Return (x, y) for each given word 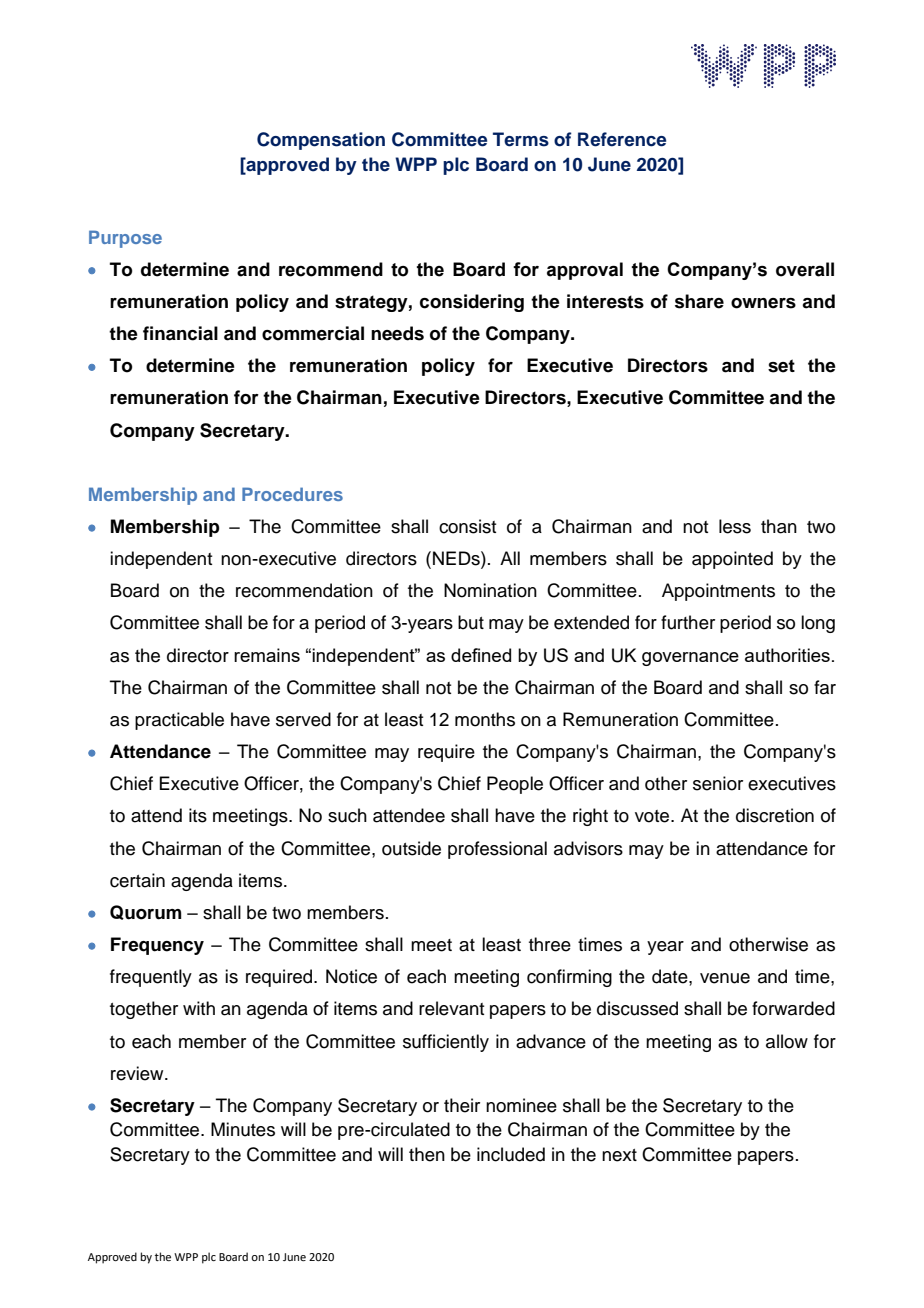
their (462, 1105)
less (735, 526)
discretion (775, 815)
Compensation (321, 141)
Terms (521, 139)
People (515, 785)
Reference (622, 139)
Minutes (243, 1129)
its (198, 815)
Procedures (292, 494)
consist (467, 526)
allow (787, 1041)
